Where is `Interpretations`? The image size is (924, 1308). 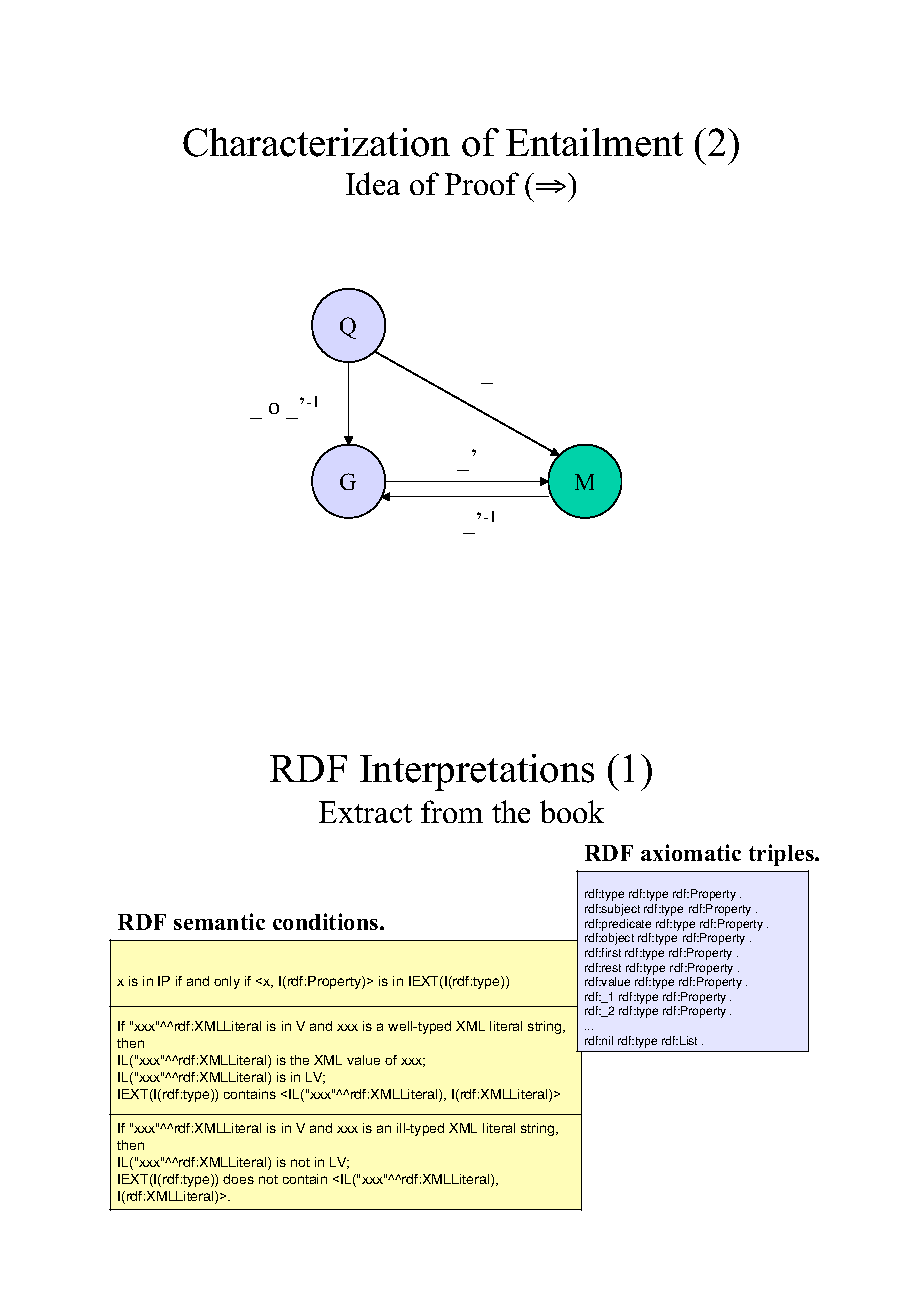 Interpretations is located at coordinates (477, 772).
